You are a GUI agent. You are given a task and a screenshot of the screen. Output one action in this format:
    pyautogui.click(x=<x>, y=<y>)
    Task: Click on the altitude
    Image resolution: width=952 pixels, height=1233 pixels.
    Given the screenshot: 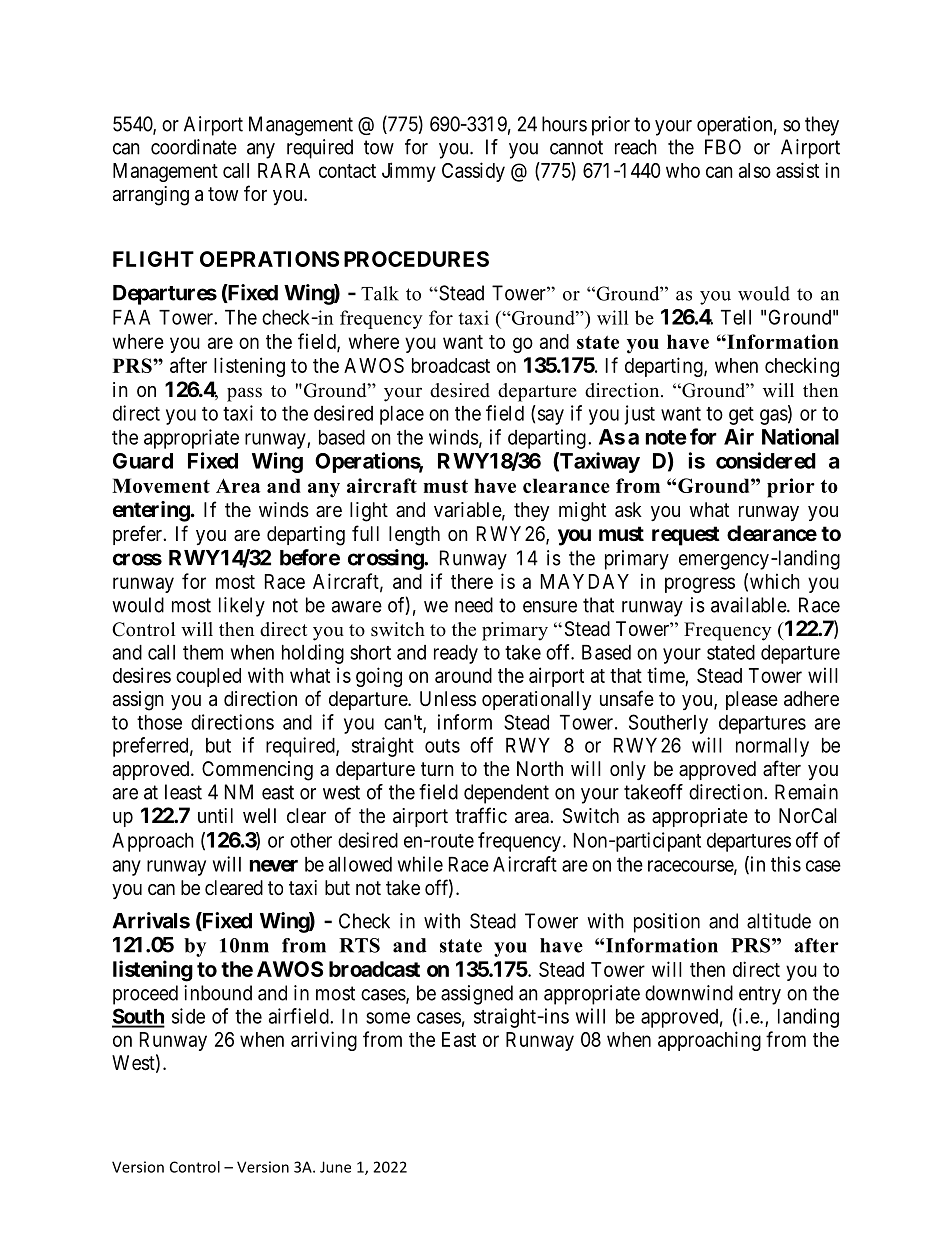 What is the action you would take?
    pyautogui.click(x=779, y=921)
